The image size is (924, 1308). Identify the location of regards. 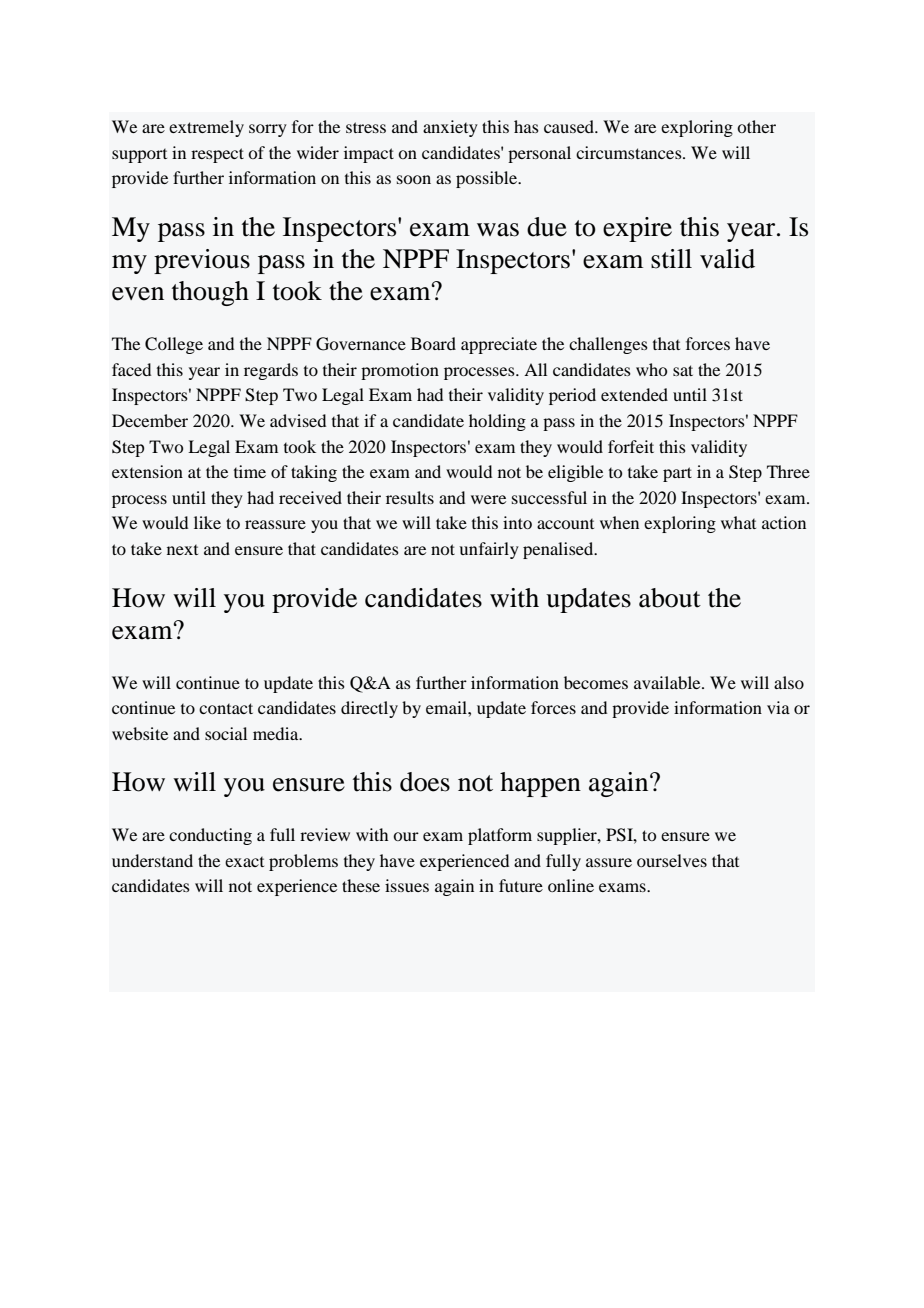
(271, 371).
